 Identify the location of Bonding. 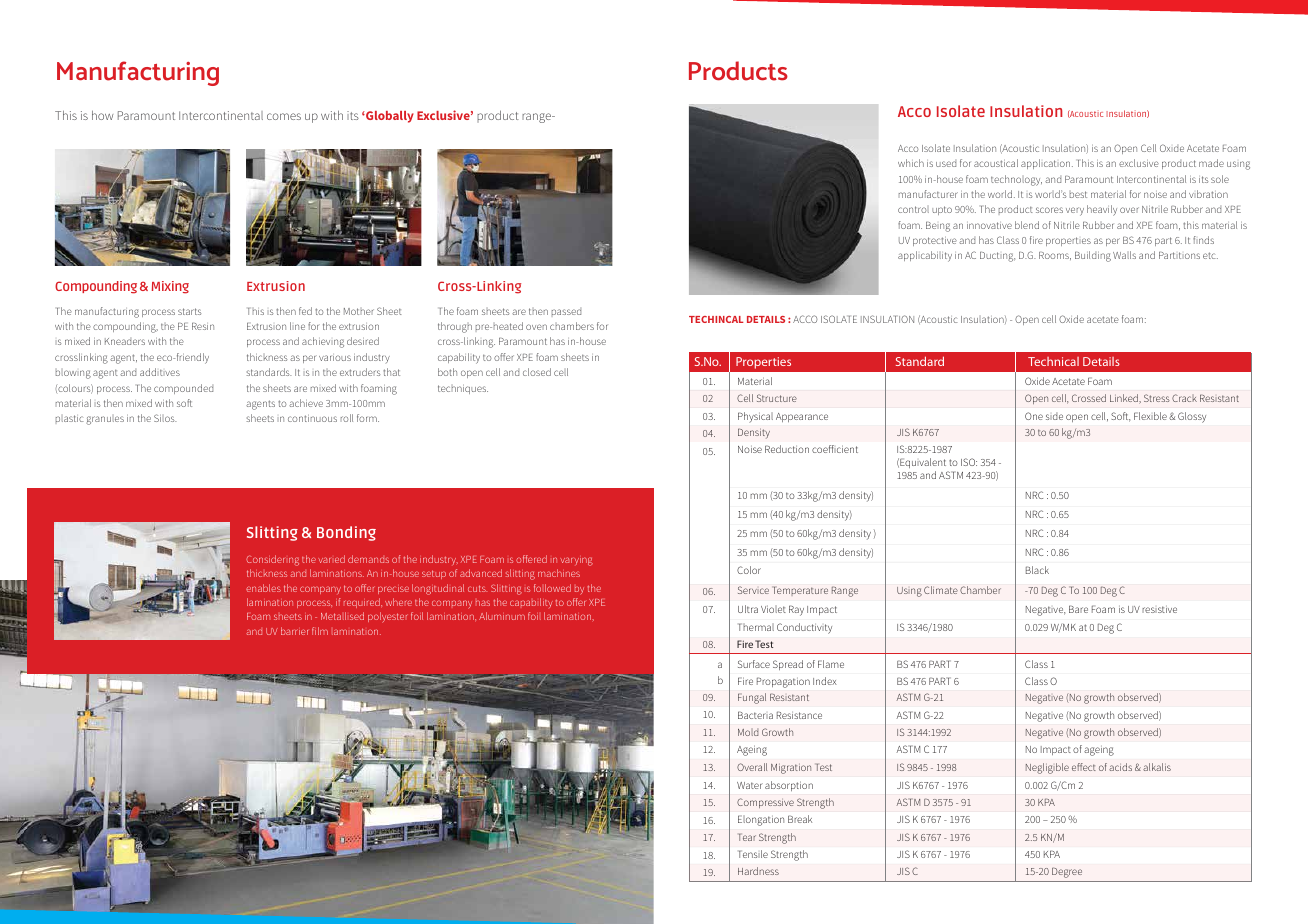
(346, 533).
